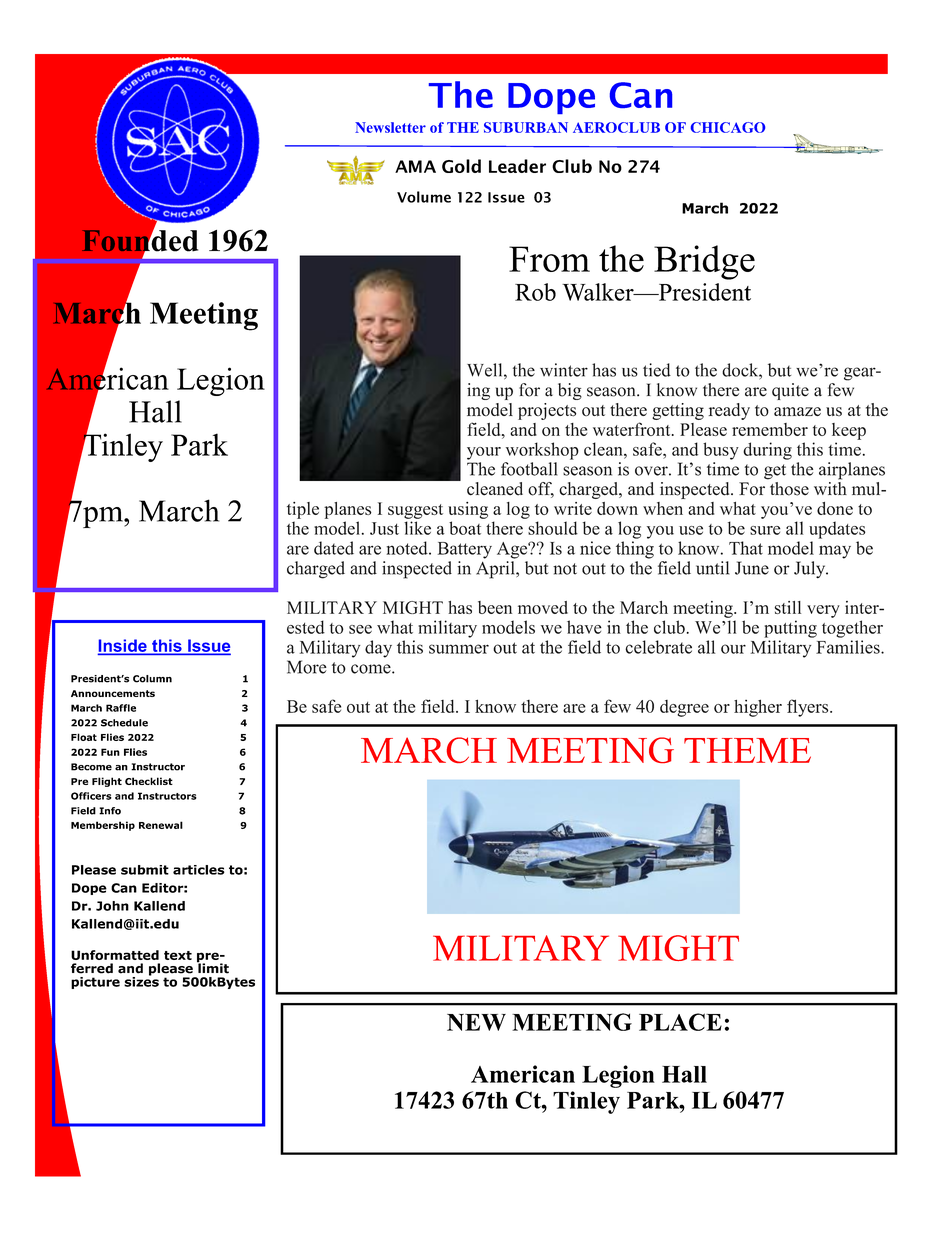 The height and width of the screenshot is (1233, 952). What do you see at coordinates (461, 166) in the screenshot?
I see `Gold` at bounding box center [461, 166].
